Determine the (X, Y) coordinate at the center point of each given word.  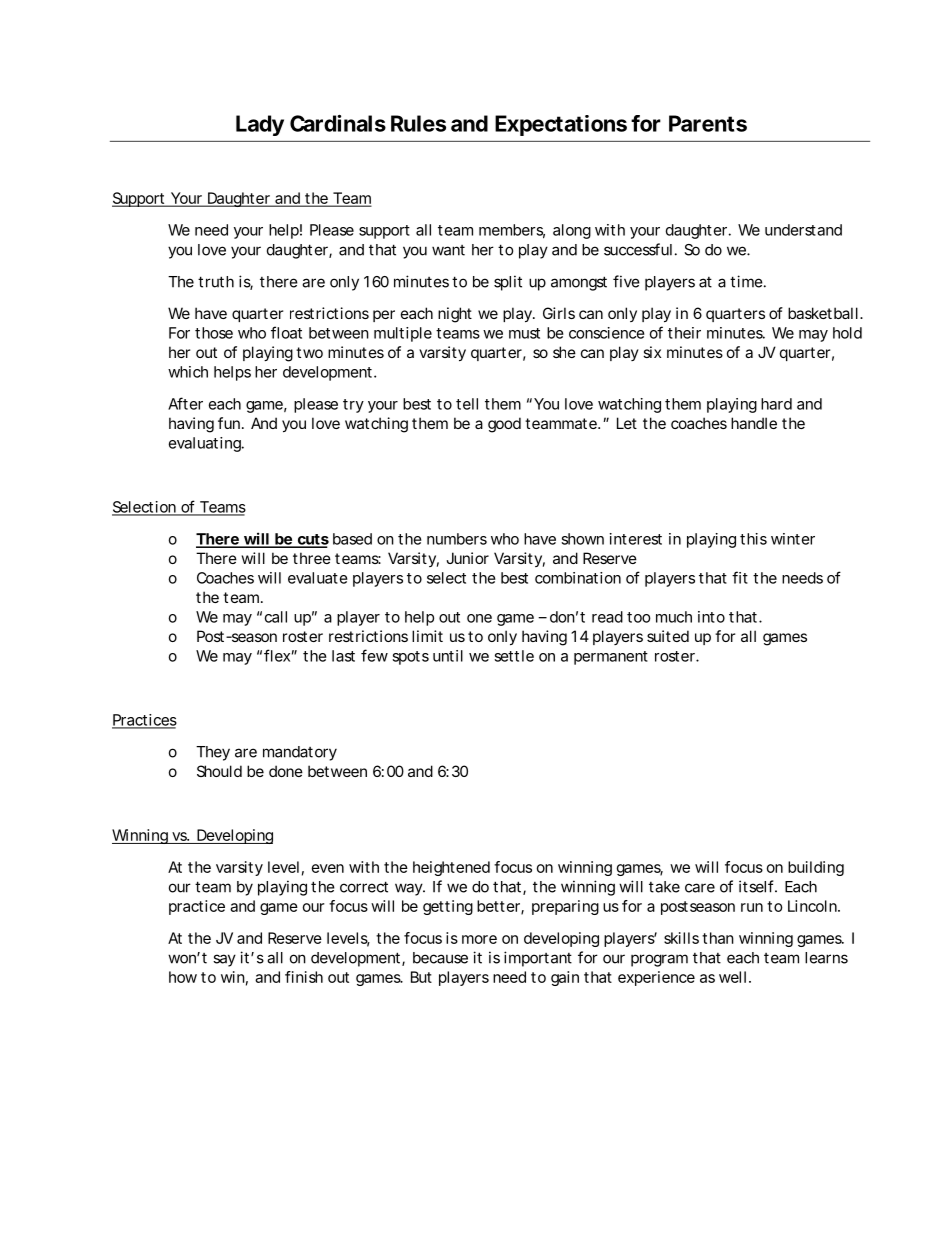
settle (514, 656)
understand (803, 230)
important (538, 959)
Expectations (561, 125)
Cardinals (338, 123)
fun (229, 423)
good (504, 425)
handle (754, 423)
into (711, 617)
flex (277, 655)
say (224, 960)
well (732, 977)
